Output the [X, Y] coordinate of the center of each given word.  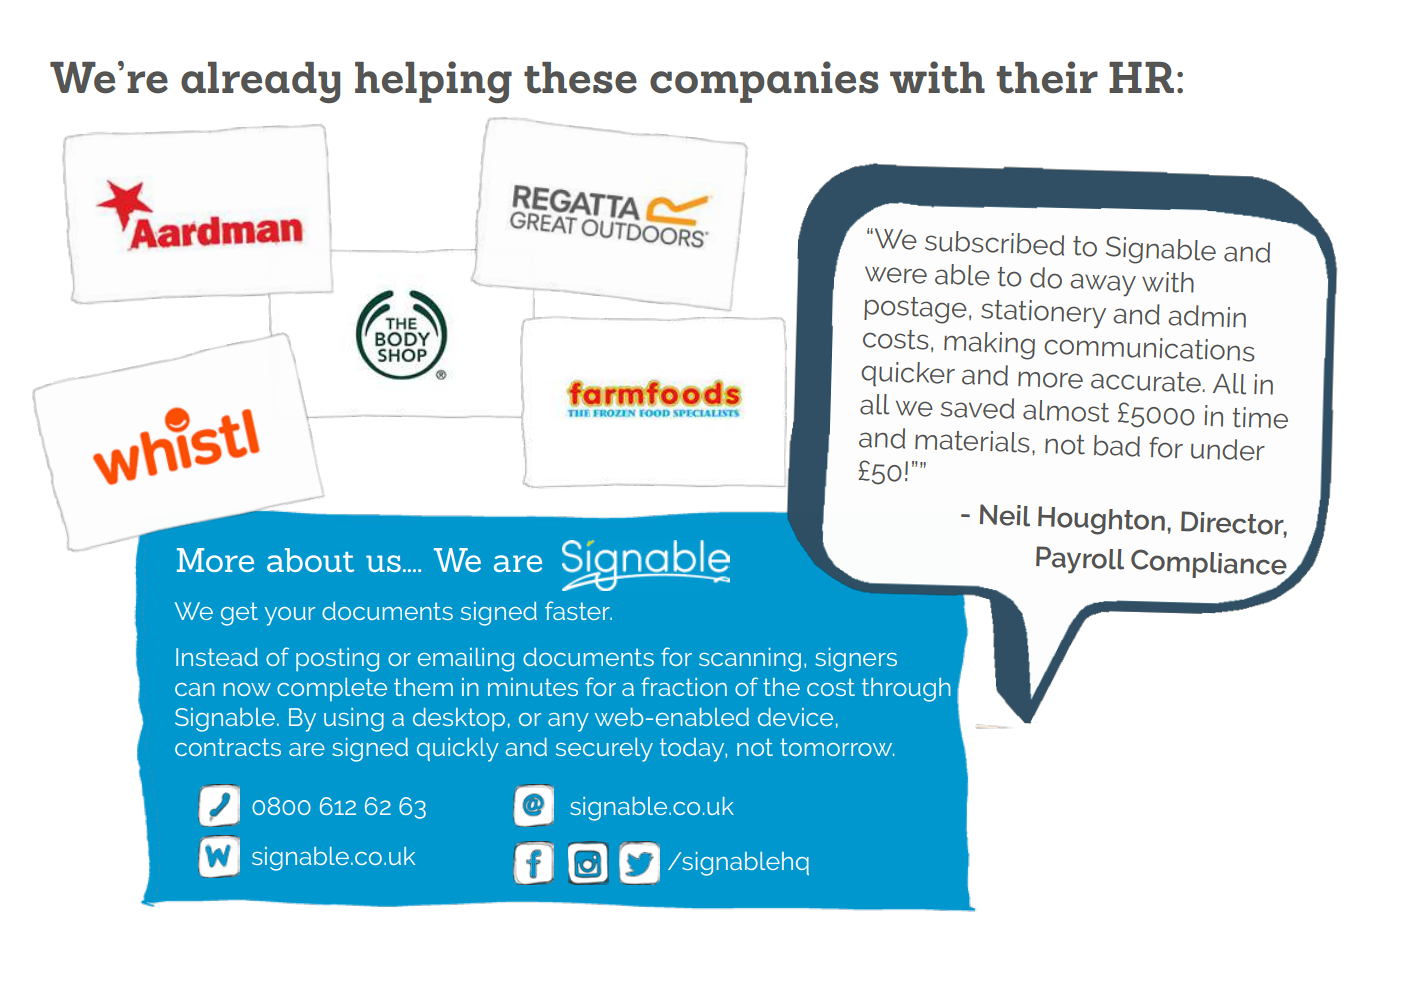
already [260, 82]
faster [578, 610]
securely [604, 750]
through [906, 690]
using [354, 720]
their [1047, 77]
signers [856, 660]
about [310, 560]
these [580, 78]
